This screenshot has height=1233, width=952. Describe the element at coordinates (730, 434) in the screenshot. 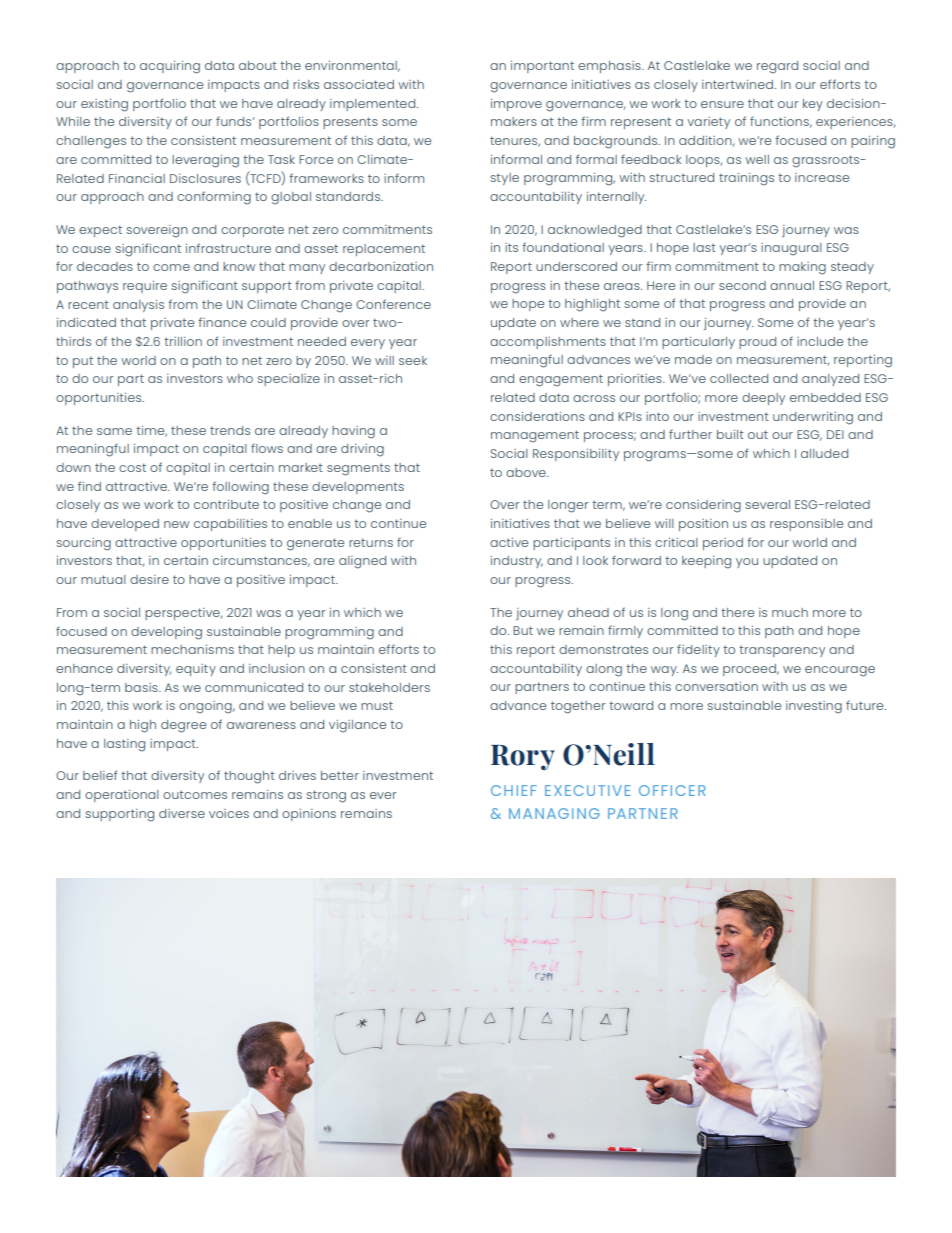

I see `built` at that location.
